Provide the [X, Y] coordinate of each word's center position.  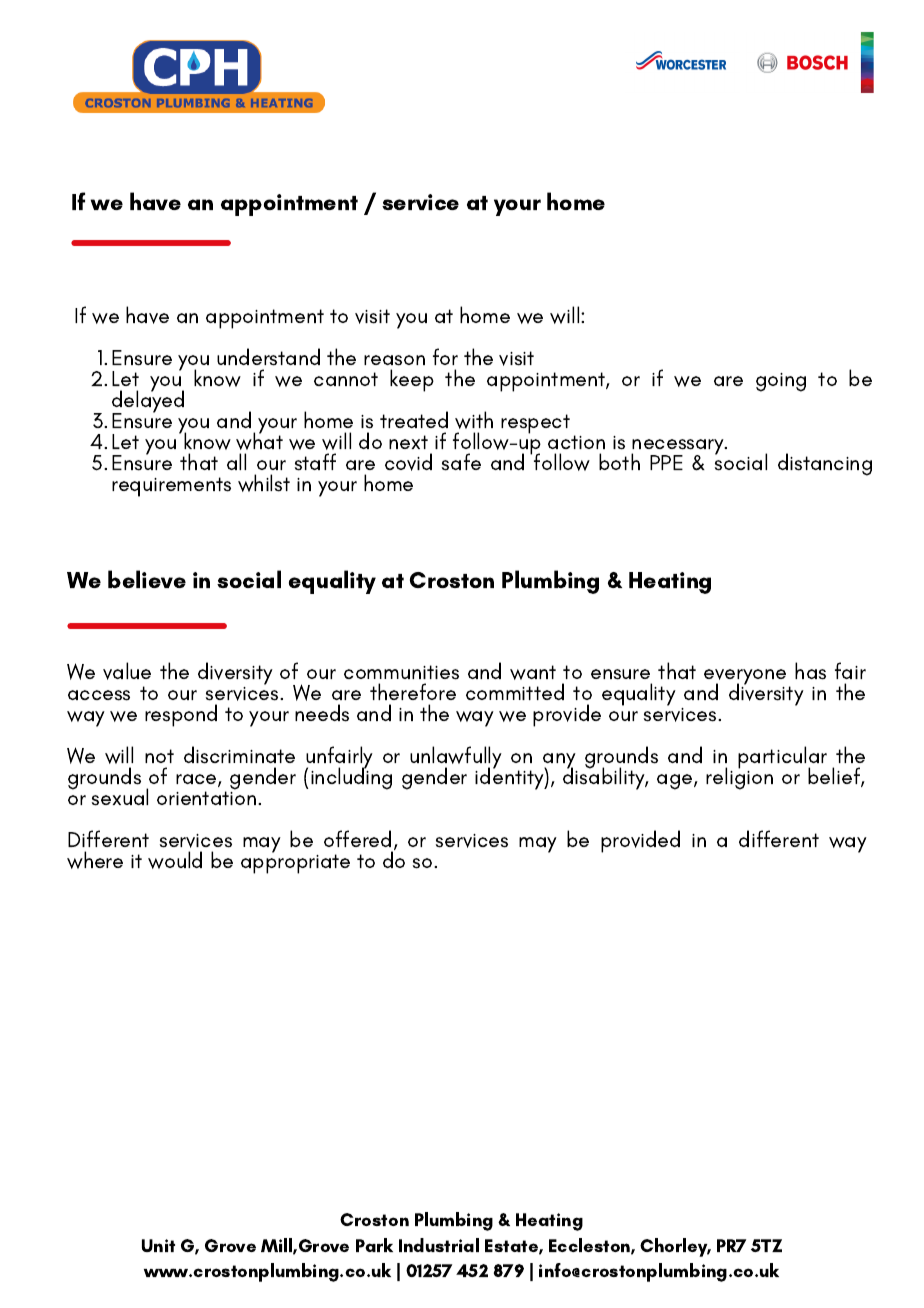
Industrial [439, 1245]
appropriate [295, 864]
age [676, 782]
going [781, 382]
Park [374, 1245]
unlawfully [456, 759]
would [175, 860]
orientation [208, 798]
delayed [148, 401]
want [533, 672]
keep [412, 380]
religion [739, 778]
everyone [745, 678]
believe [147, 579]
